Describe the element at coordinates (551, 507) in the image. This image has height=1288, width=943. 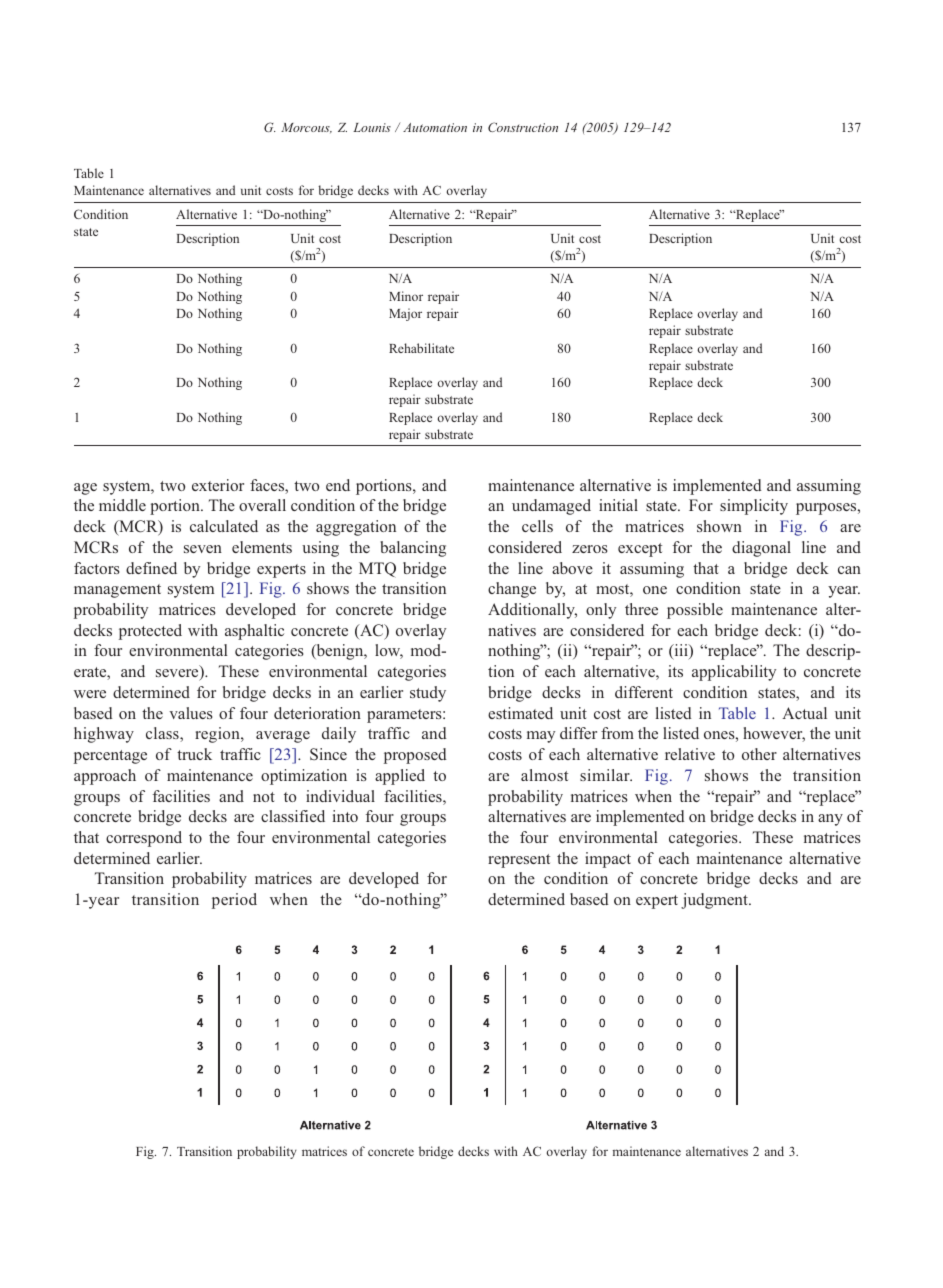
I see `undamaged` at that location.
